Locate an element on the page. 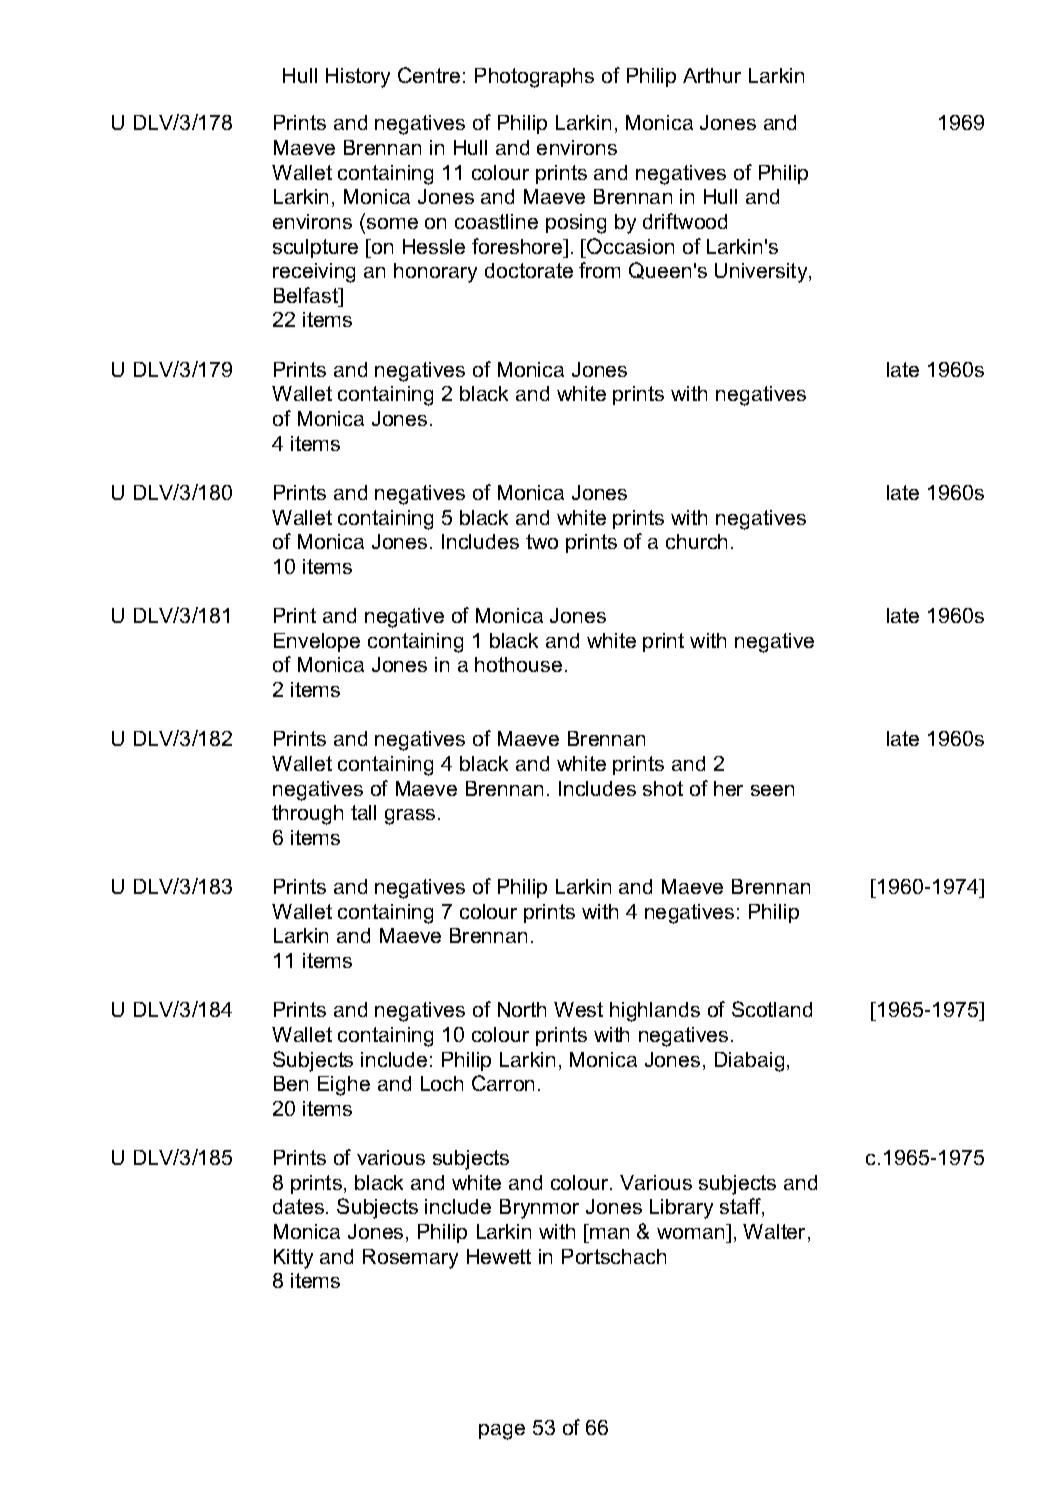  Kitty is located at coordinates (293, 1259).
